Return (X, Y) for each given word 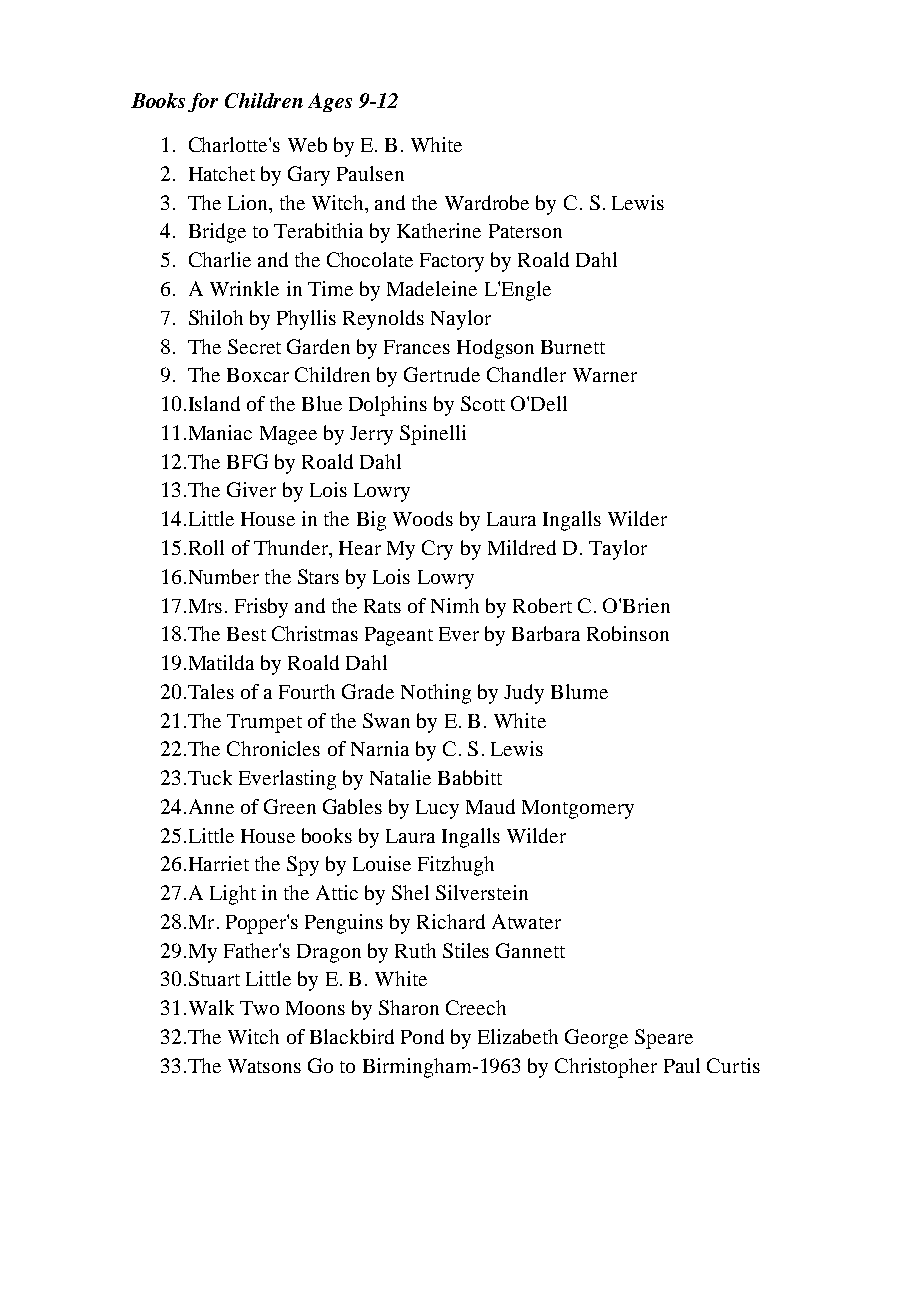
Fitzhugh (456, 866)
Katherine (439, 230)
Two (259, 1008)
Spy (303, 866)
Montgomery (578, 809)
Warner (605, 375)
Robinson (628, 633)
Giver (251, 489)
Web (307, 144)
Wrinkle (244, 288)
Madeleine (432, 288)
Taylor (618, 550)
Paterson (525, 231)
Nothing (436, 694)
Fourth (307, 691)
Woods (423, 518)
